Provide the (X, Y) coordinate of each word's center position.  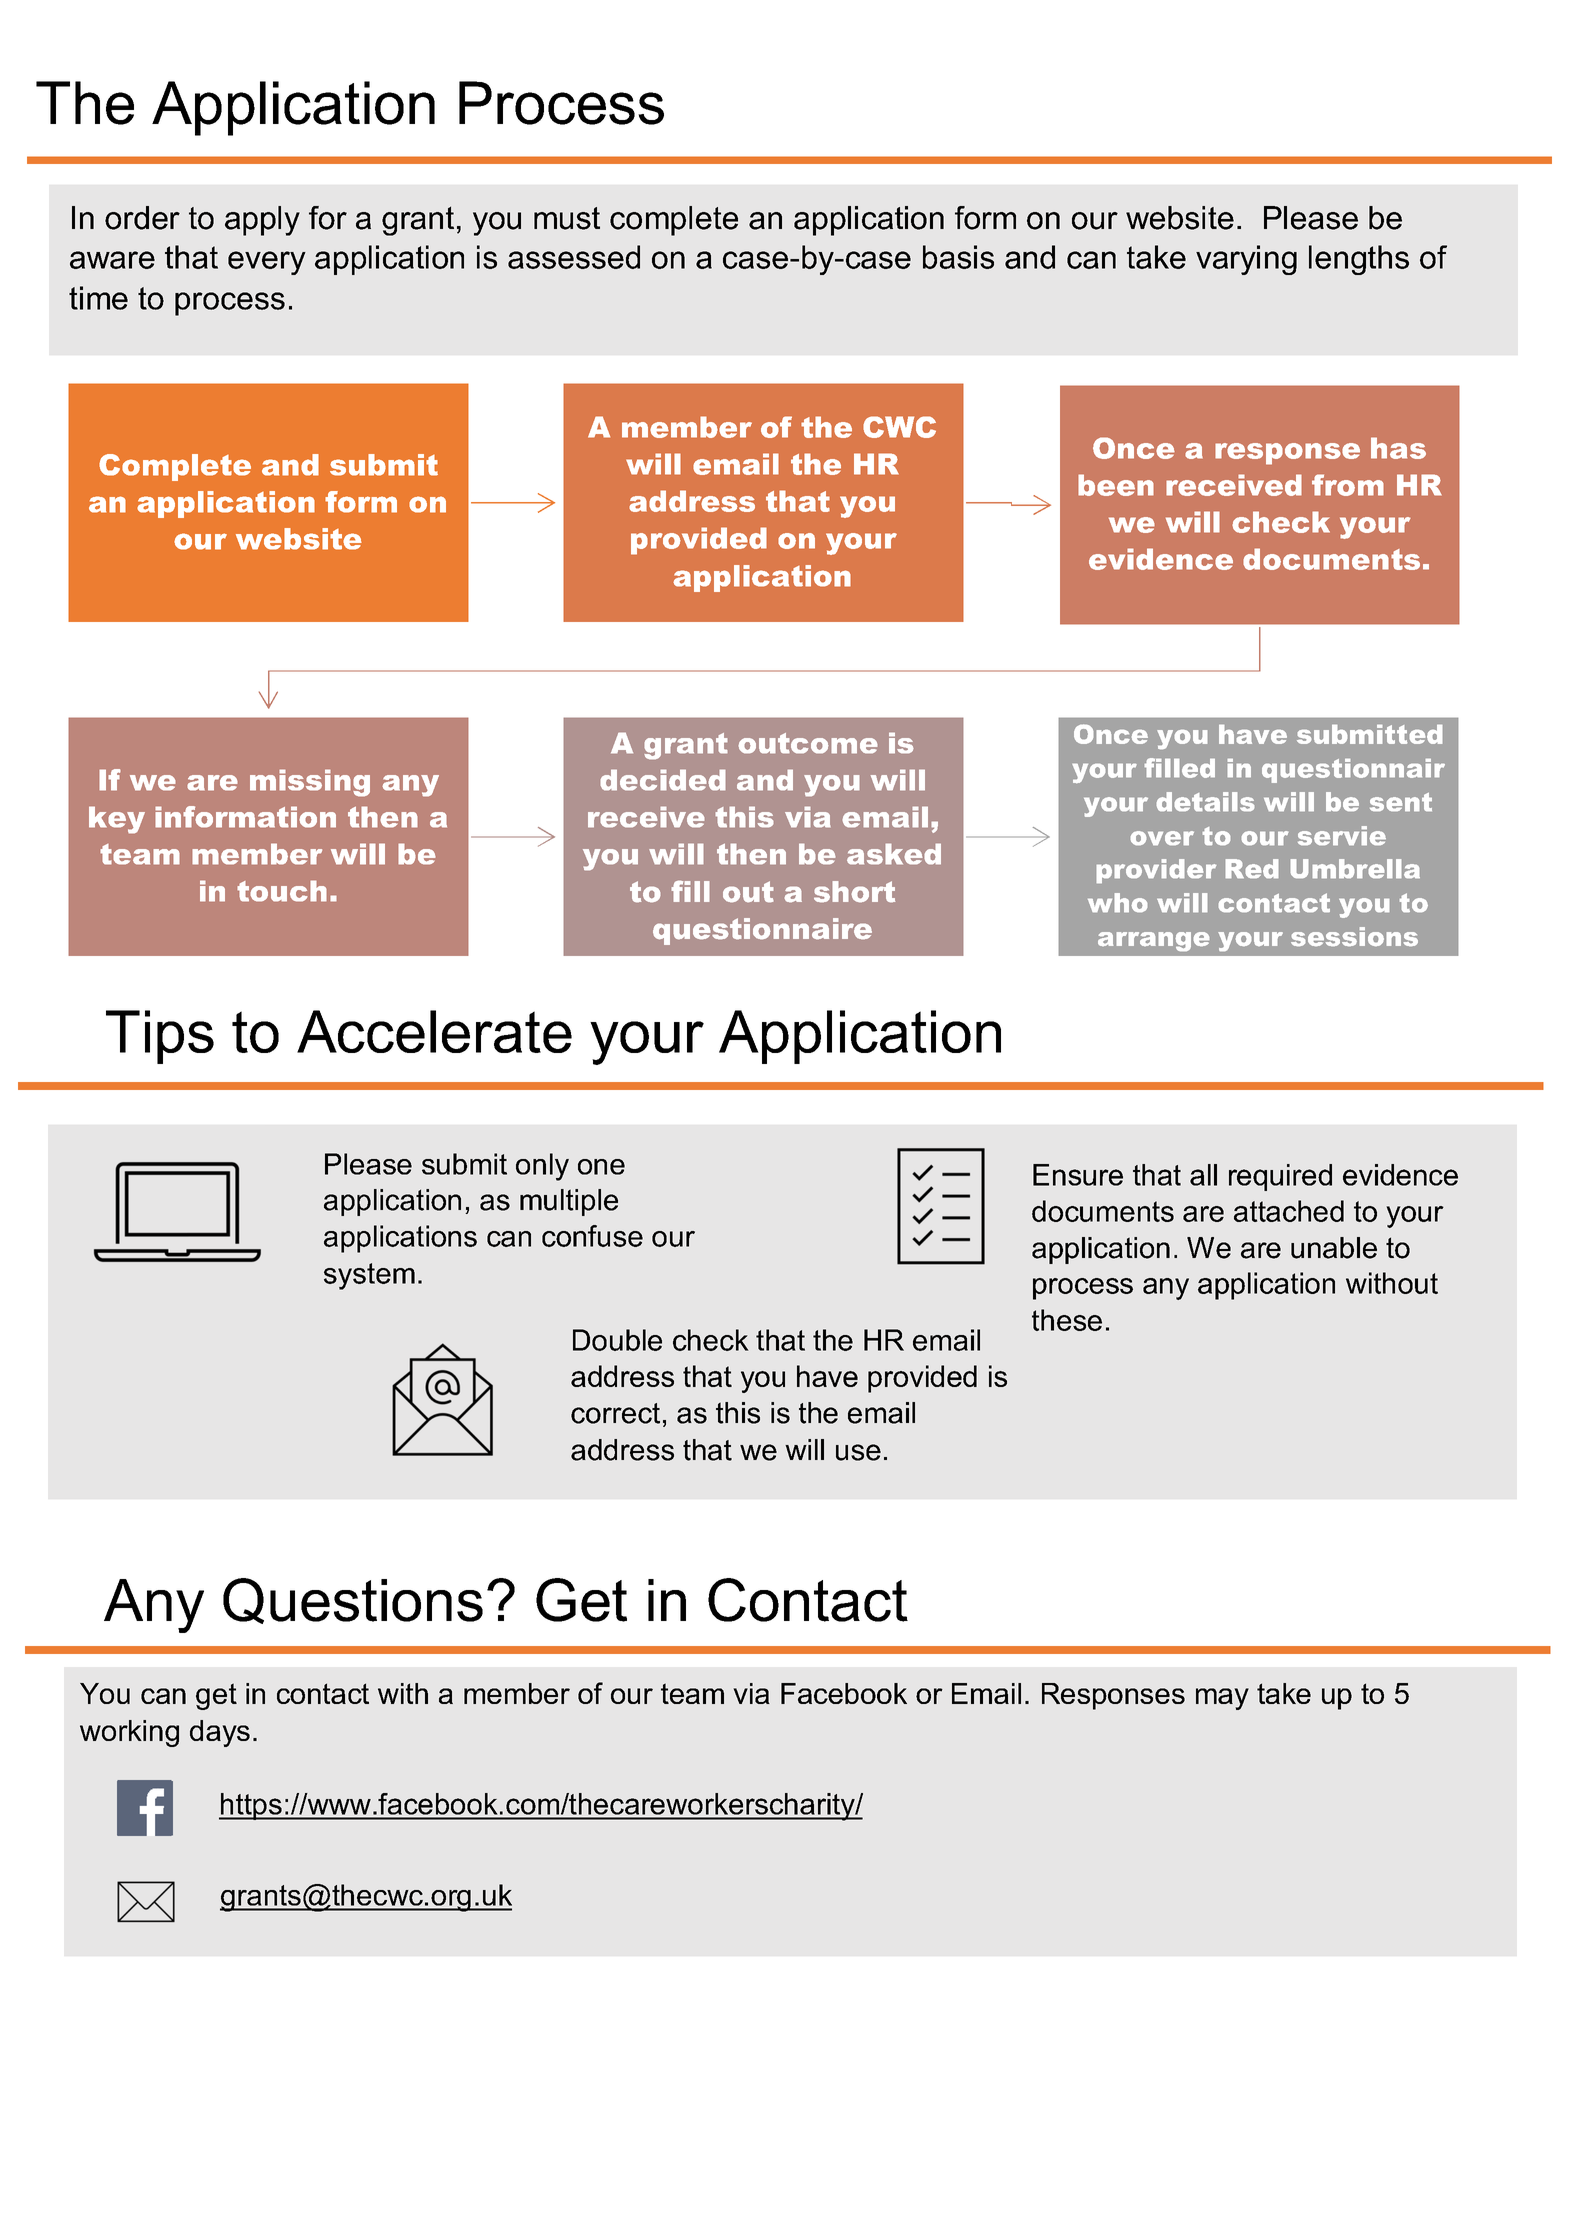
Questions (353, 1601)
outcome (808, 743)
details (1205, 801)
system (369, 1276)
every (267, 263)
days (220, 1733)
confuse (592, 1236)
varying (1246, 260)
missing (310, 783)
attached (1289, 1211)
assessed (574, 257)
